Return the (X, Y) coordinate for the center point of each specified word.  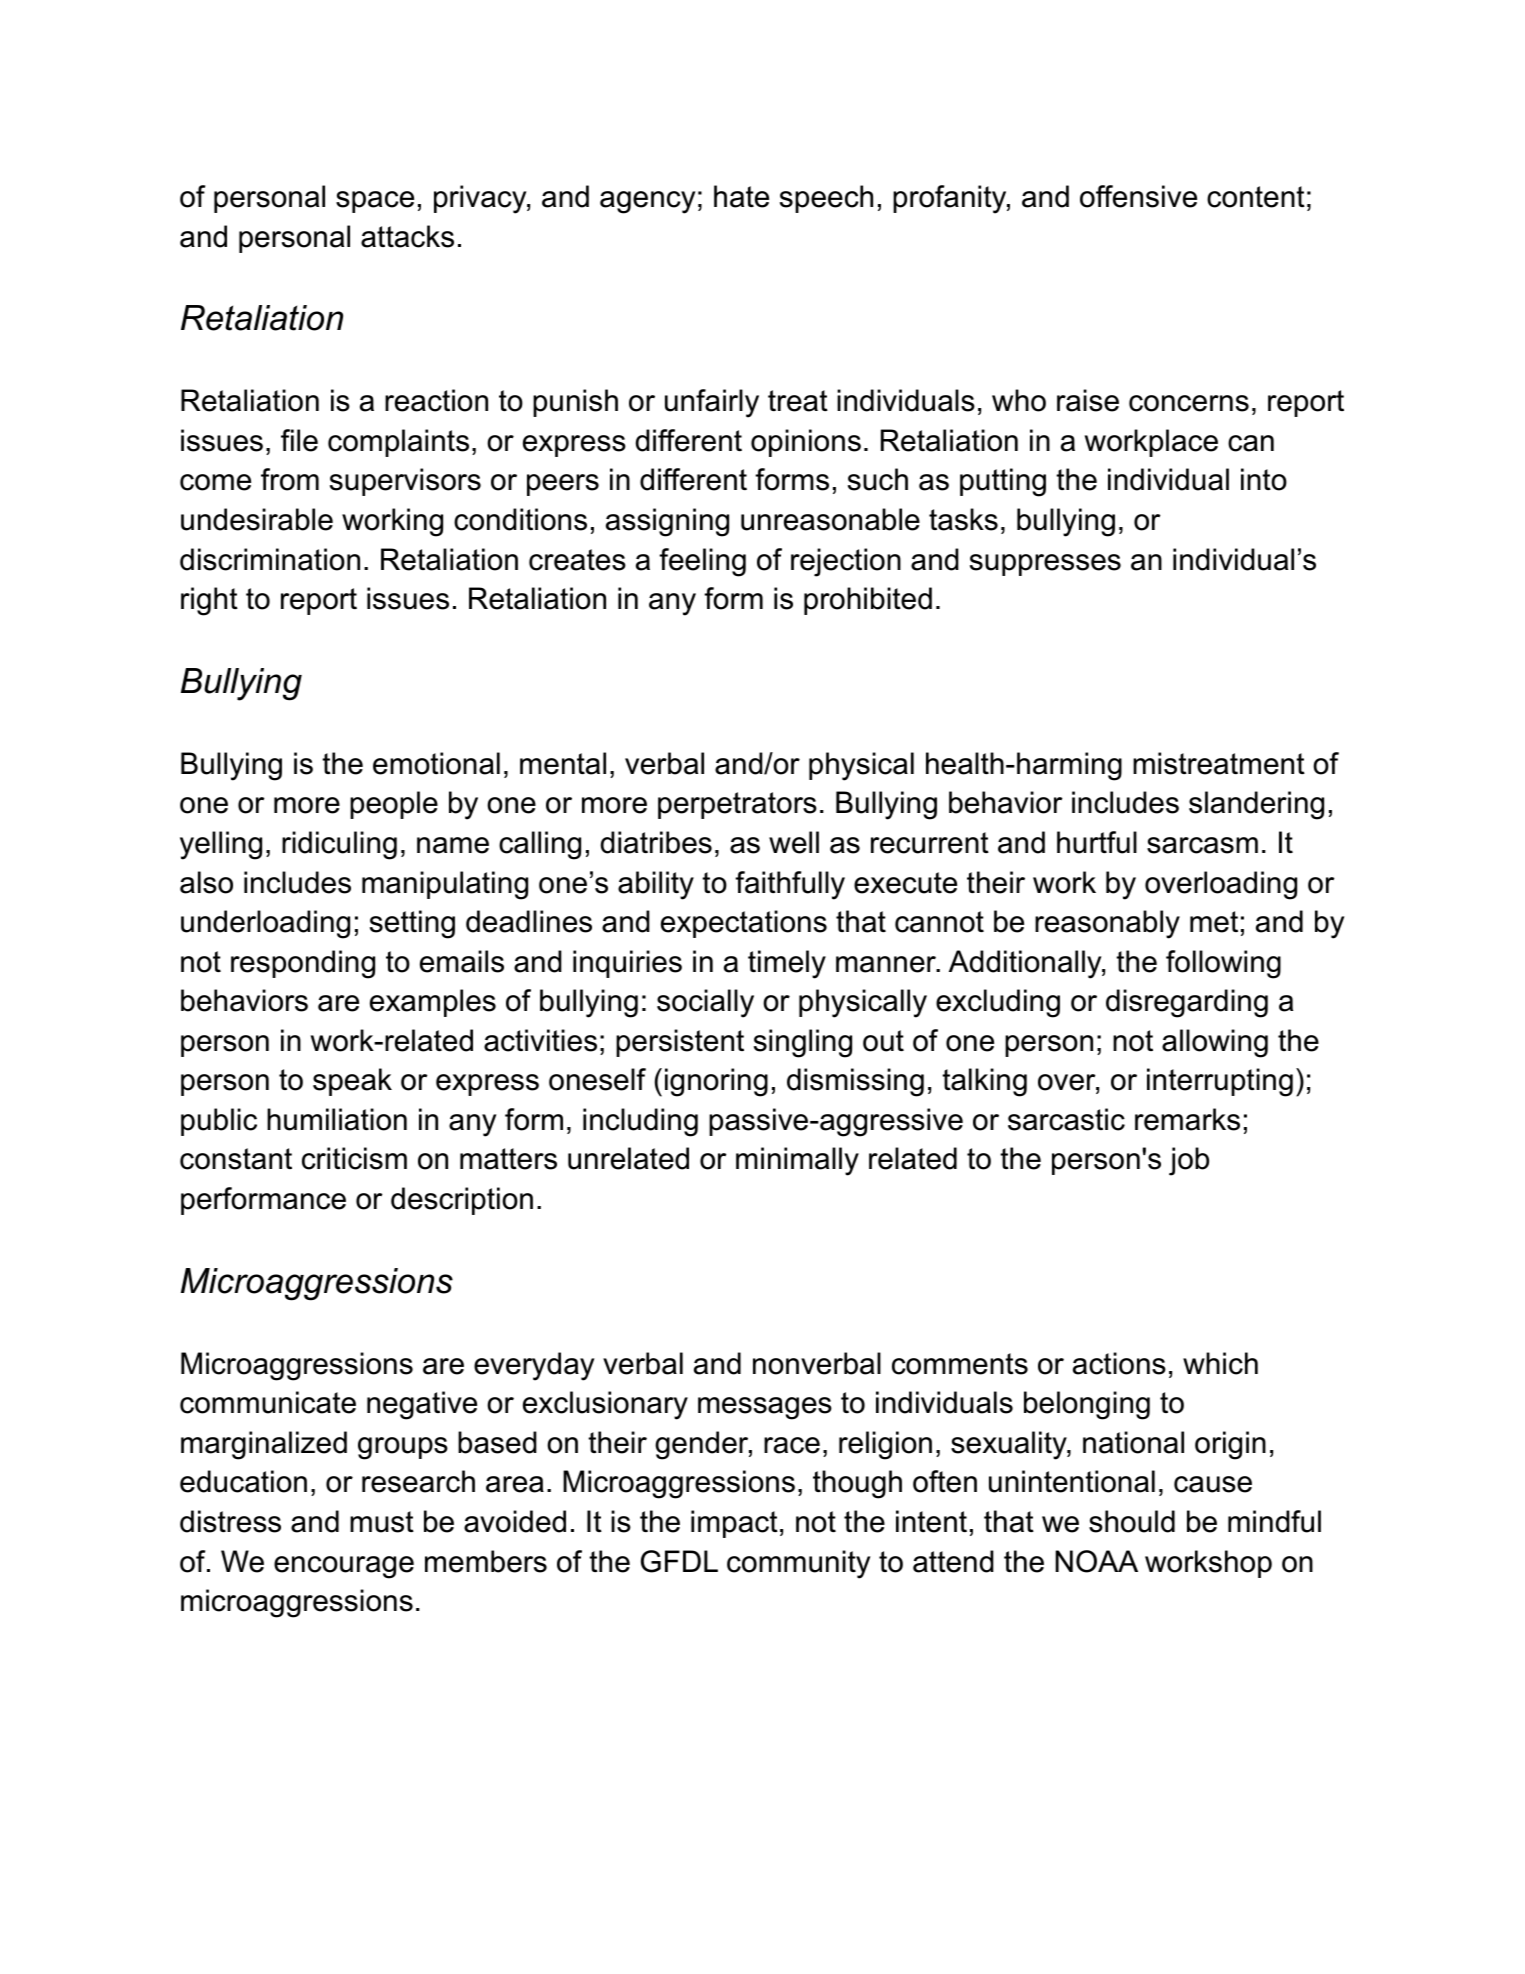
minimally (797, 1161)
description (462, 1201)
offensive (1138, 196)
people (394, 805)
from (290, 479)
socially (705, 1003)
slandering (1256, 805)
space (375, 202)
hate (741, 196)
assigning (667, 522)
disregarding (1187, 1003)
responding (303, 964)
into (1264, 479)
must (382, 1522)
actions (1119, 1363)
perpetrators (737, 805)
